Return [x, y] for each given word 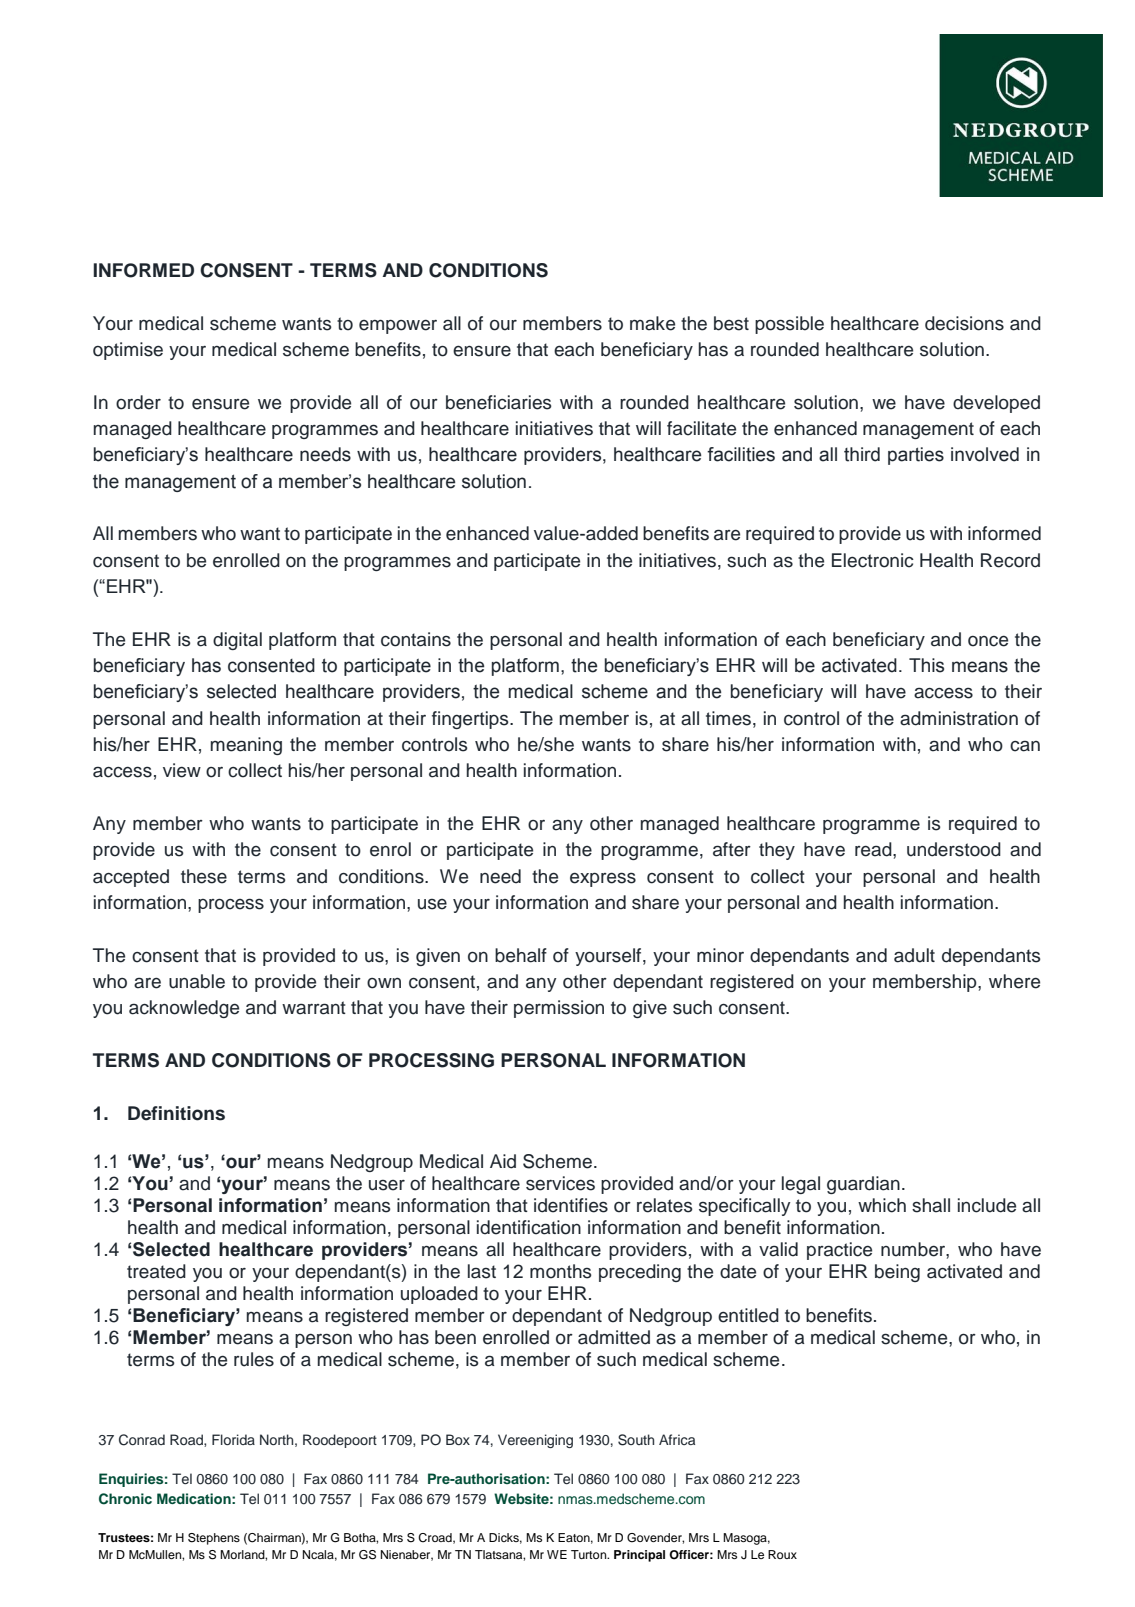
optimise [128, 351]
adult [914, 955]
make [652, 323]
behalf [521, 955]
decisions [964, 323]
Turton [590, 1554]
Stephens [214, 1539]
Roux [782, 1554]
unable [197, 981]
